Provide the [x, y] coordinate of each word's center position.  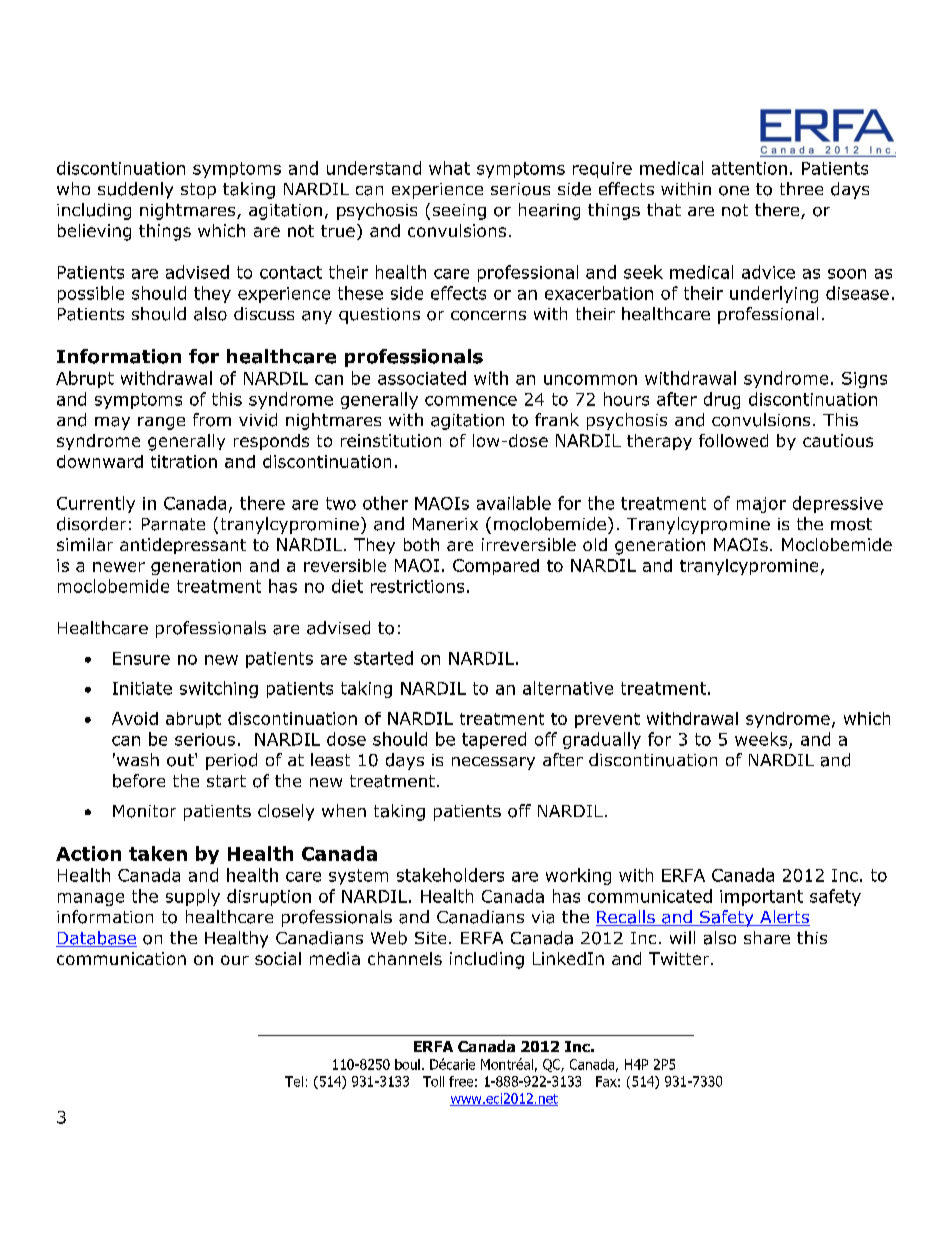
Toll [433, 1081]
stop [198, 191]
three [801, 188]
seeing [459, 212]
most [851, 524]
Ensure [141, 658]
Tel [294, 1081]
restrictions [417, 586]
